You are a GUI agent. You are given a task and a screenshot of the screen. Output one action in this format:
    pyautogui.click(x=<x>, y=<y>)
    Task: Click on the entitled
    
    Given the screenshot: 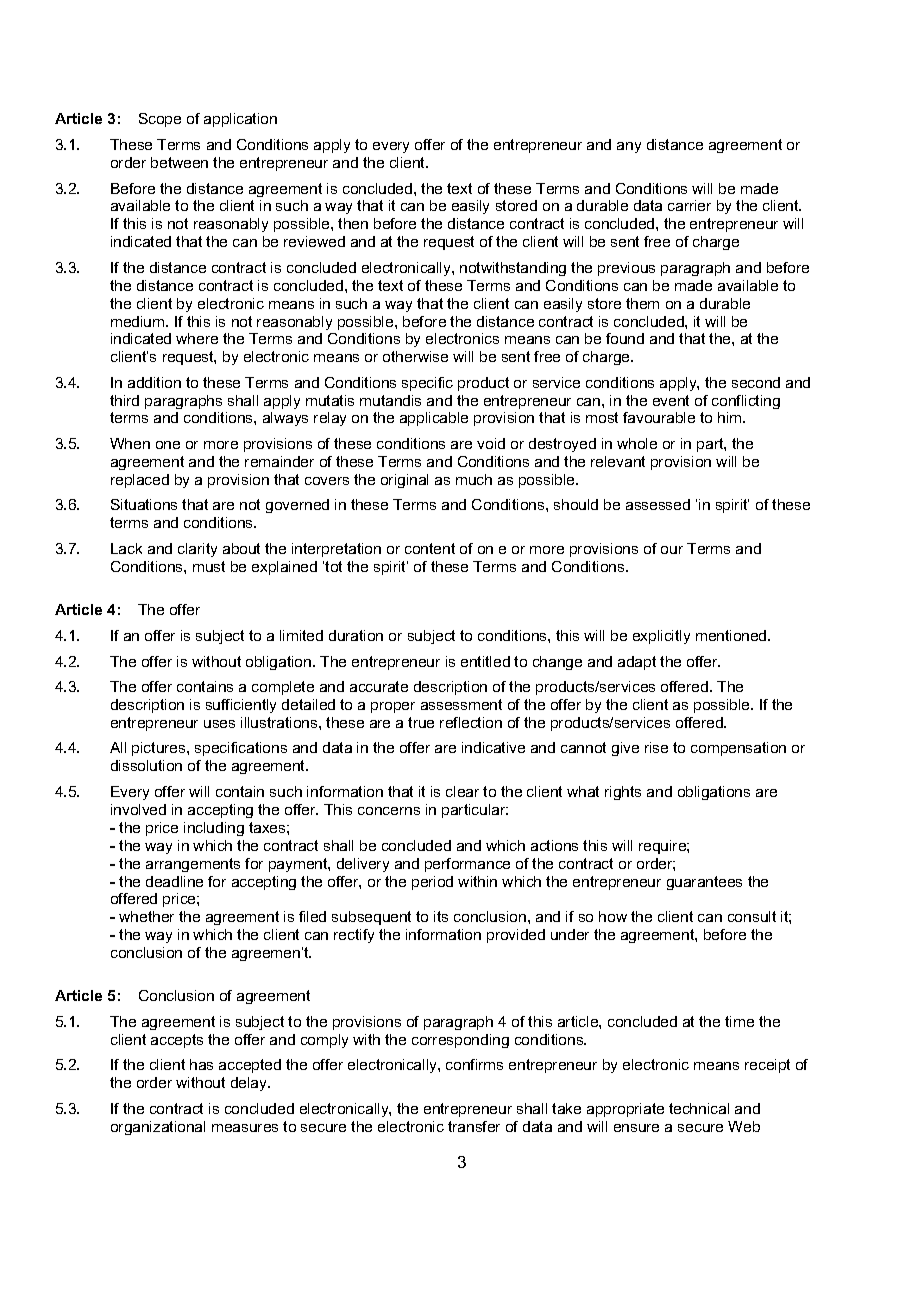 What is the action you would take?
    pyautogui.click(x=485, y=661)
